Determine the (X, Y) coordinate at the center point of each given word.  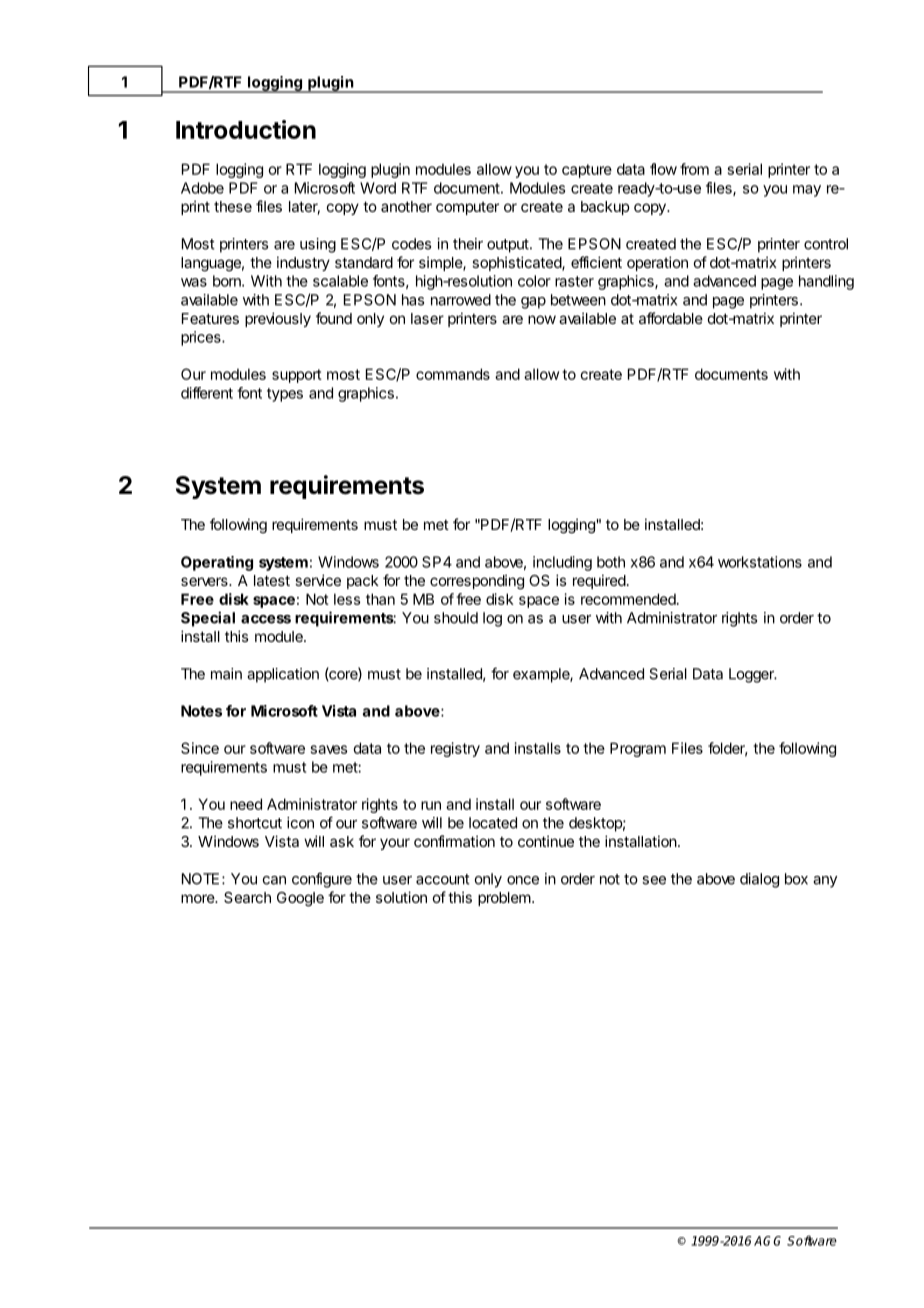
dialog (759, 880)
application (283, 675)
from (694, 169)
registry (455, 749)
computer (467, 208)
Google (300, 899)
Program (638, 749)
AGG (767, 1241)
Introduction (246, 129)
